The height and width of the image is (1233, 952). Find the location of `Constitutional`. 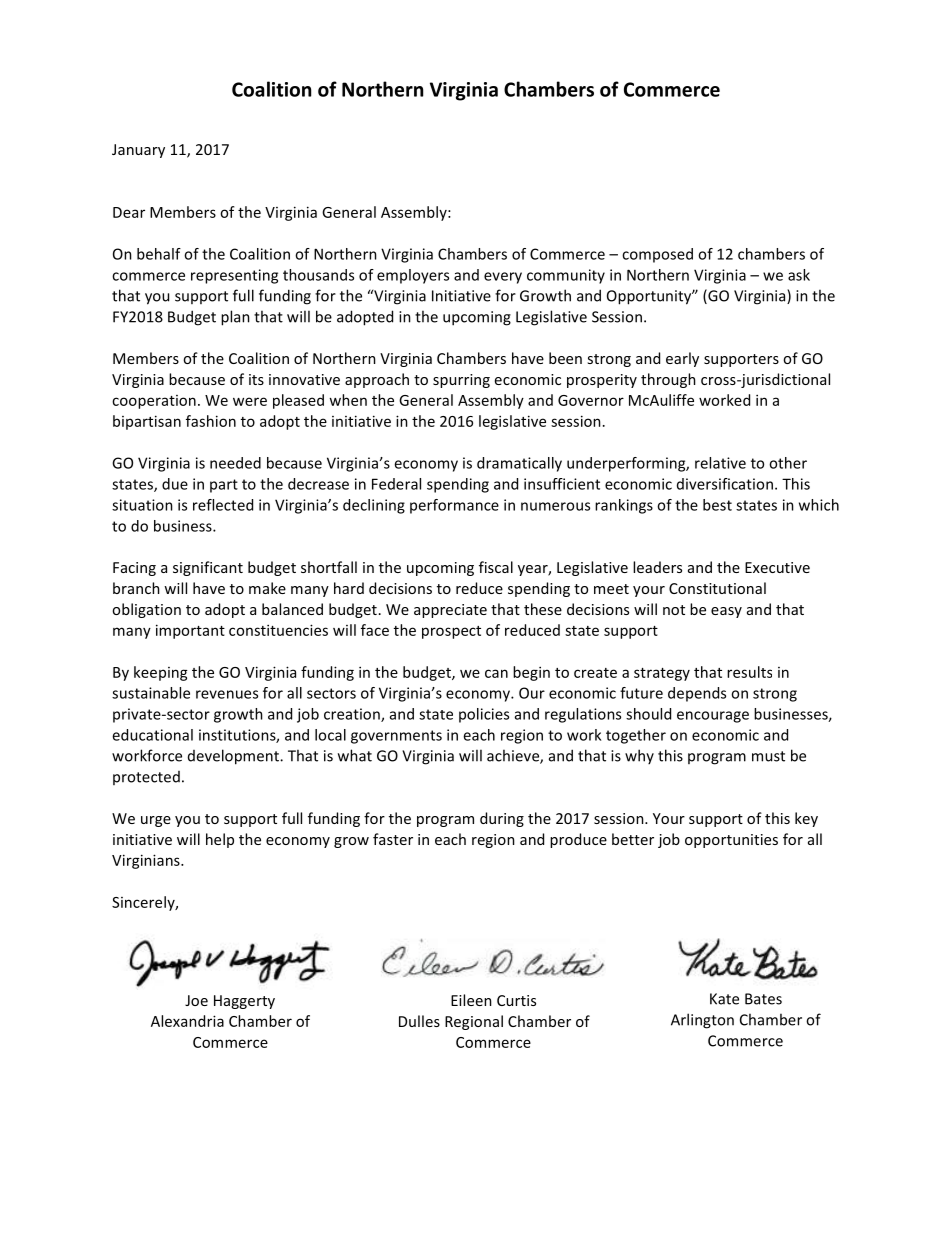

Constitutional is located at coordinates (717, 588).
